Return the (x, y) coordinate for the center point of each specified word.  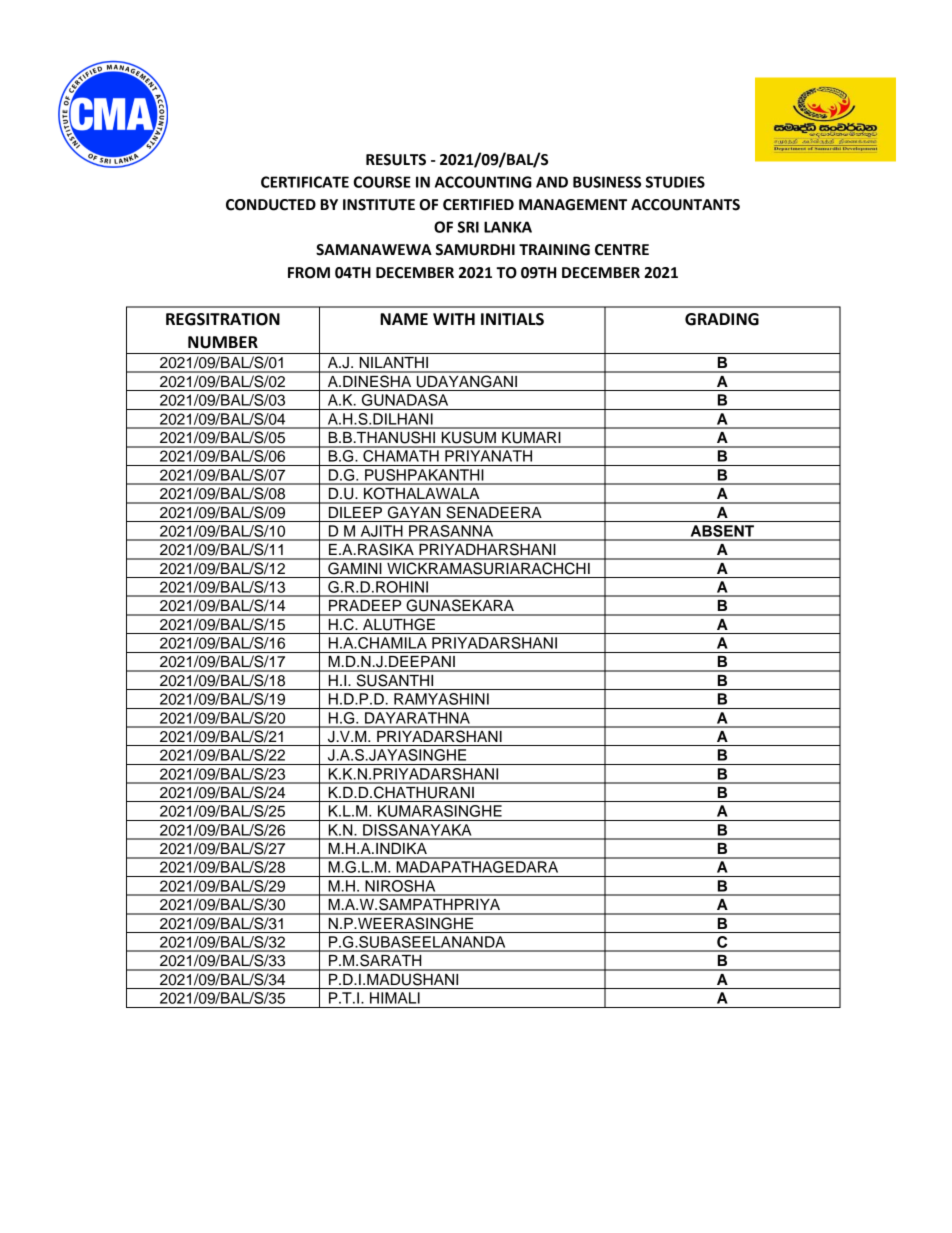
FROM (309, 273)
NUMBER (223, 342)
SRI (468, 227)
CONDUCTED (271, 205)
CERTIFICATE (305, 182)
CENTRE (622, 250)
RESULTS (396, 160)
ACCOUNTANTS (685, 205)
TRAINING (554, 250)
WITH (454, 319)
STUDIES (675, 182)
